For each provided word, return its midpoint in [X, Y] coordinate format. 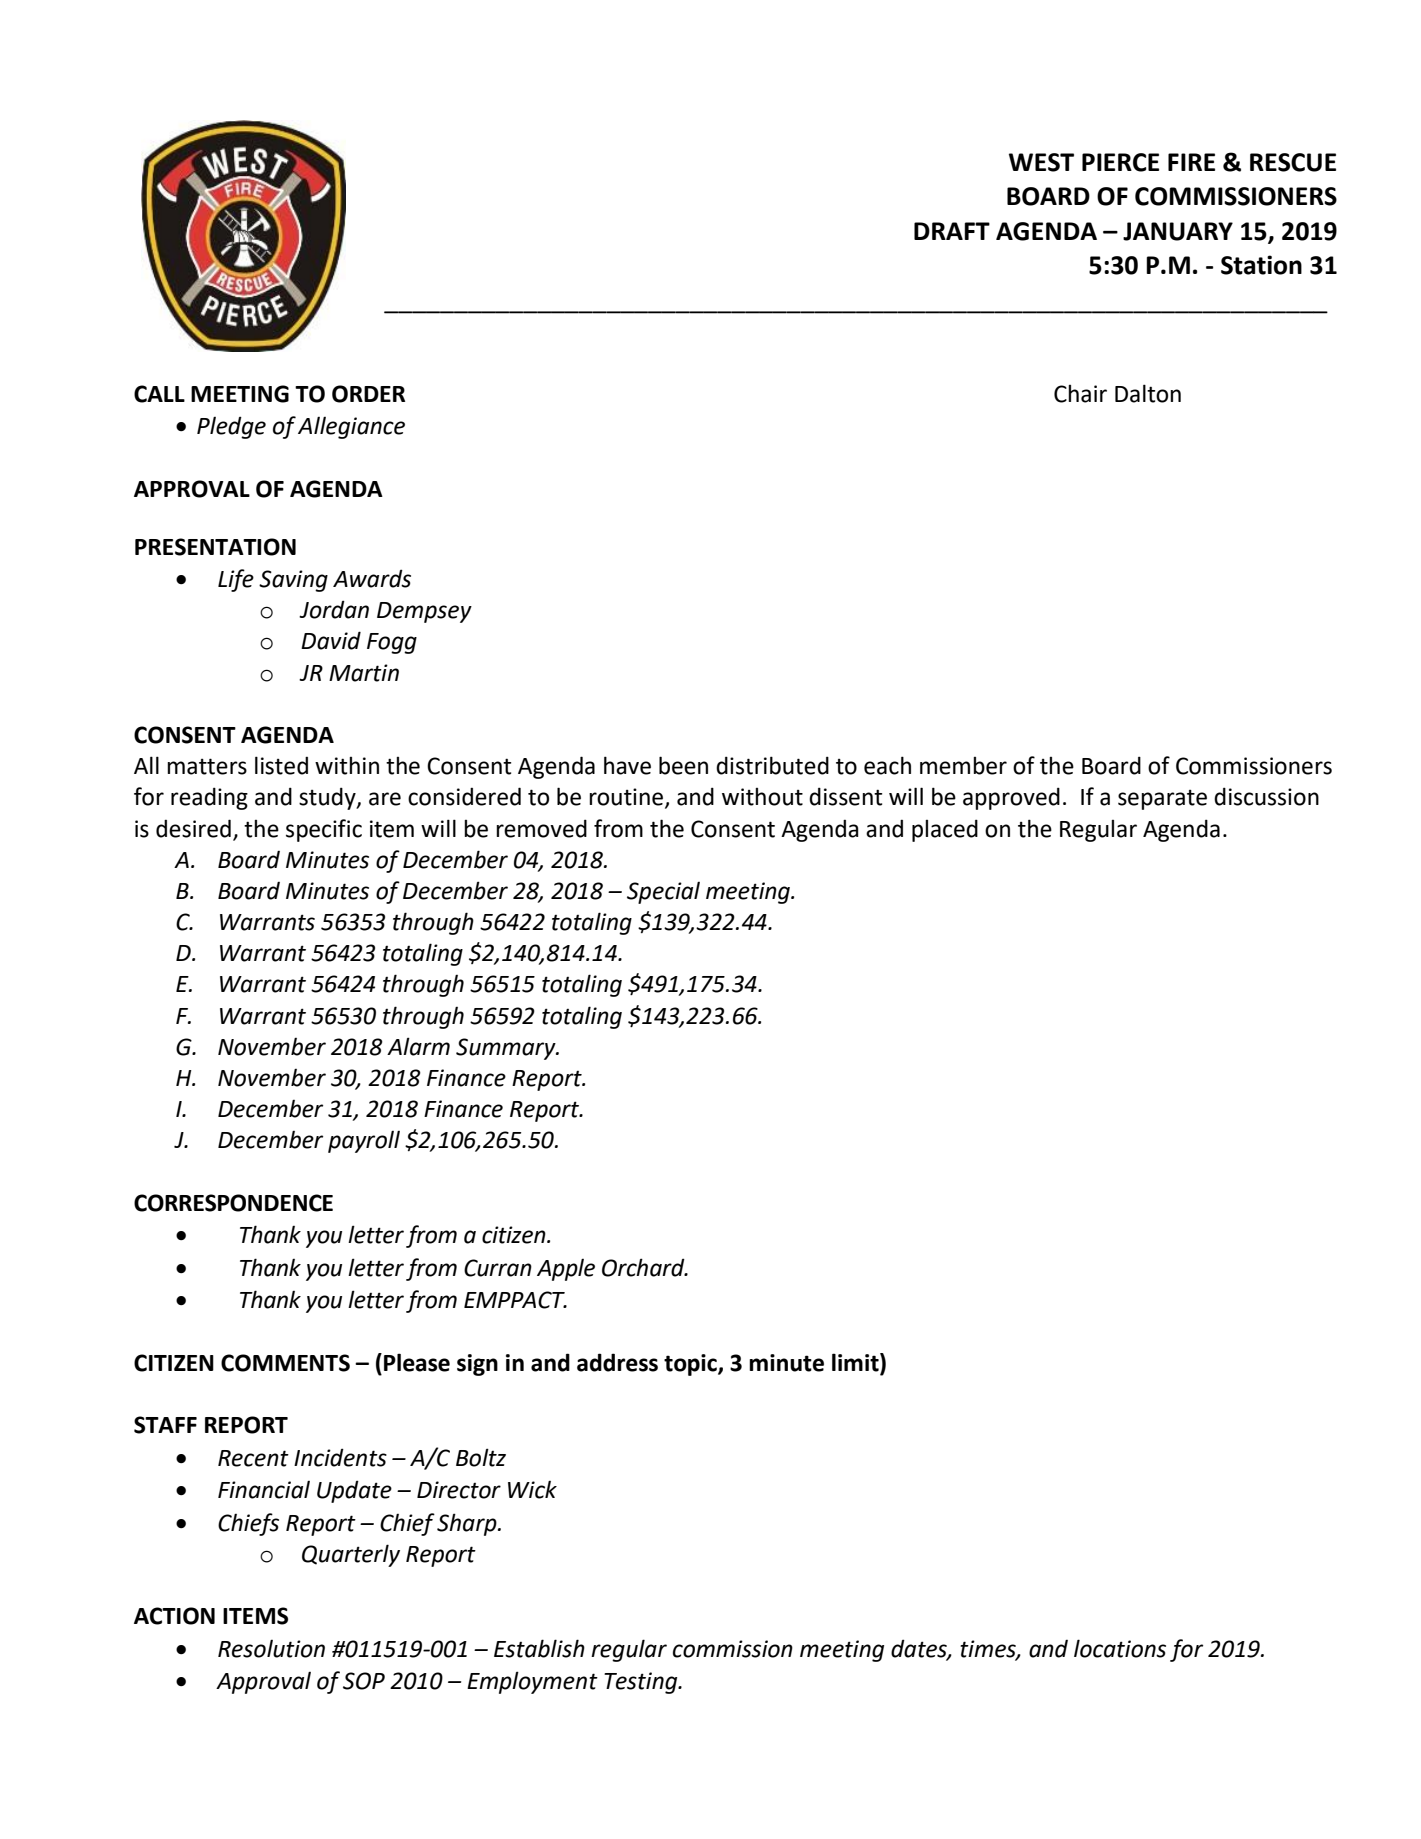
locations [1120, 1648]
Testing [642, 1683]
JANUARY [1178, 231]
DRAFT [952, 231]
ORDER [368, 394]
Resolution [271, 1649]
